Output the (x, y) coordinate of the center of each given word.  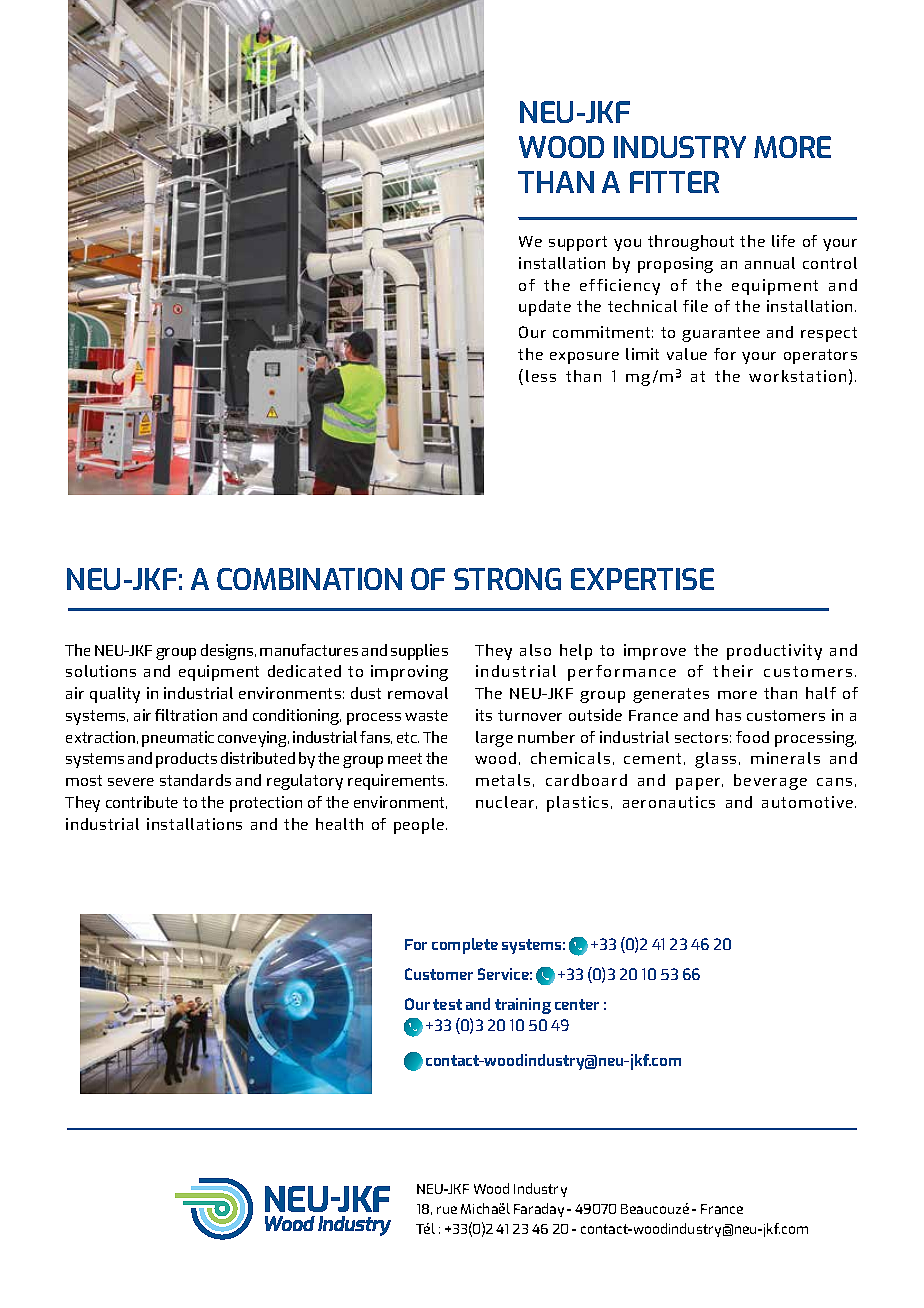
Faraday (539, 1210)
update (545, 308)
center (577, 1004)
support (578, 243)
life (783, 241)
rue (447, 1210)
